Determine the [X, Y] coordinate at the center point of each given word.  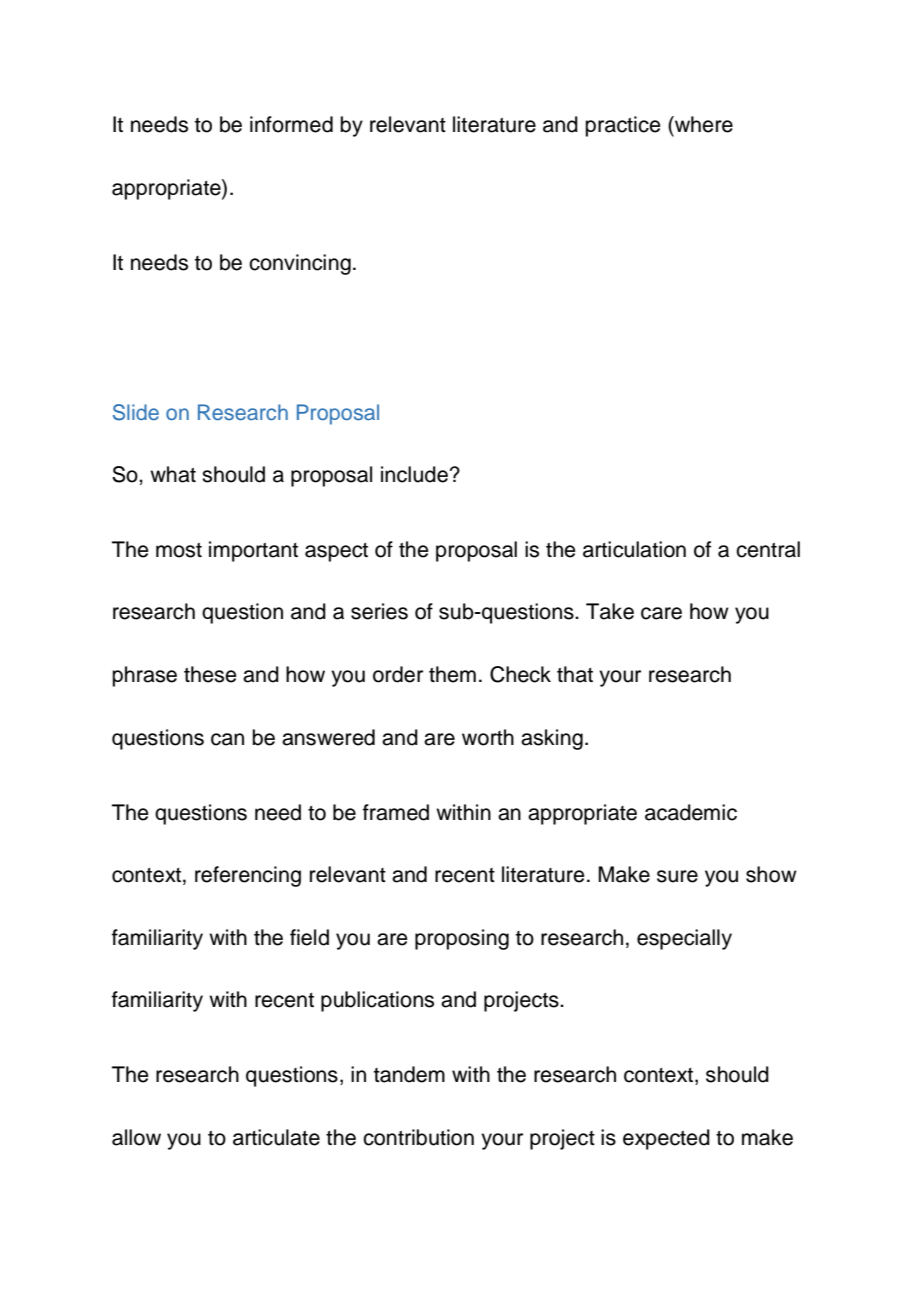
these [210, 674]
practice [623, 126]
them [452, 674]
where [703, 124]
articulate [276, 1137]
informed [291, 124]
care [661, 613]
